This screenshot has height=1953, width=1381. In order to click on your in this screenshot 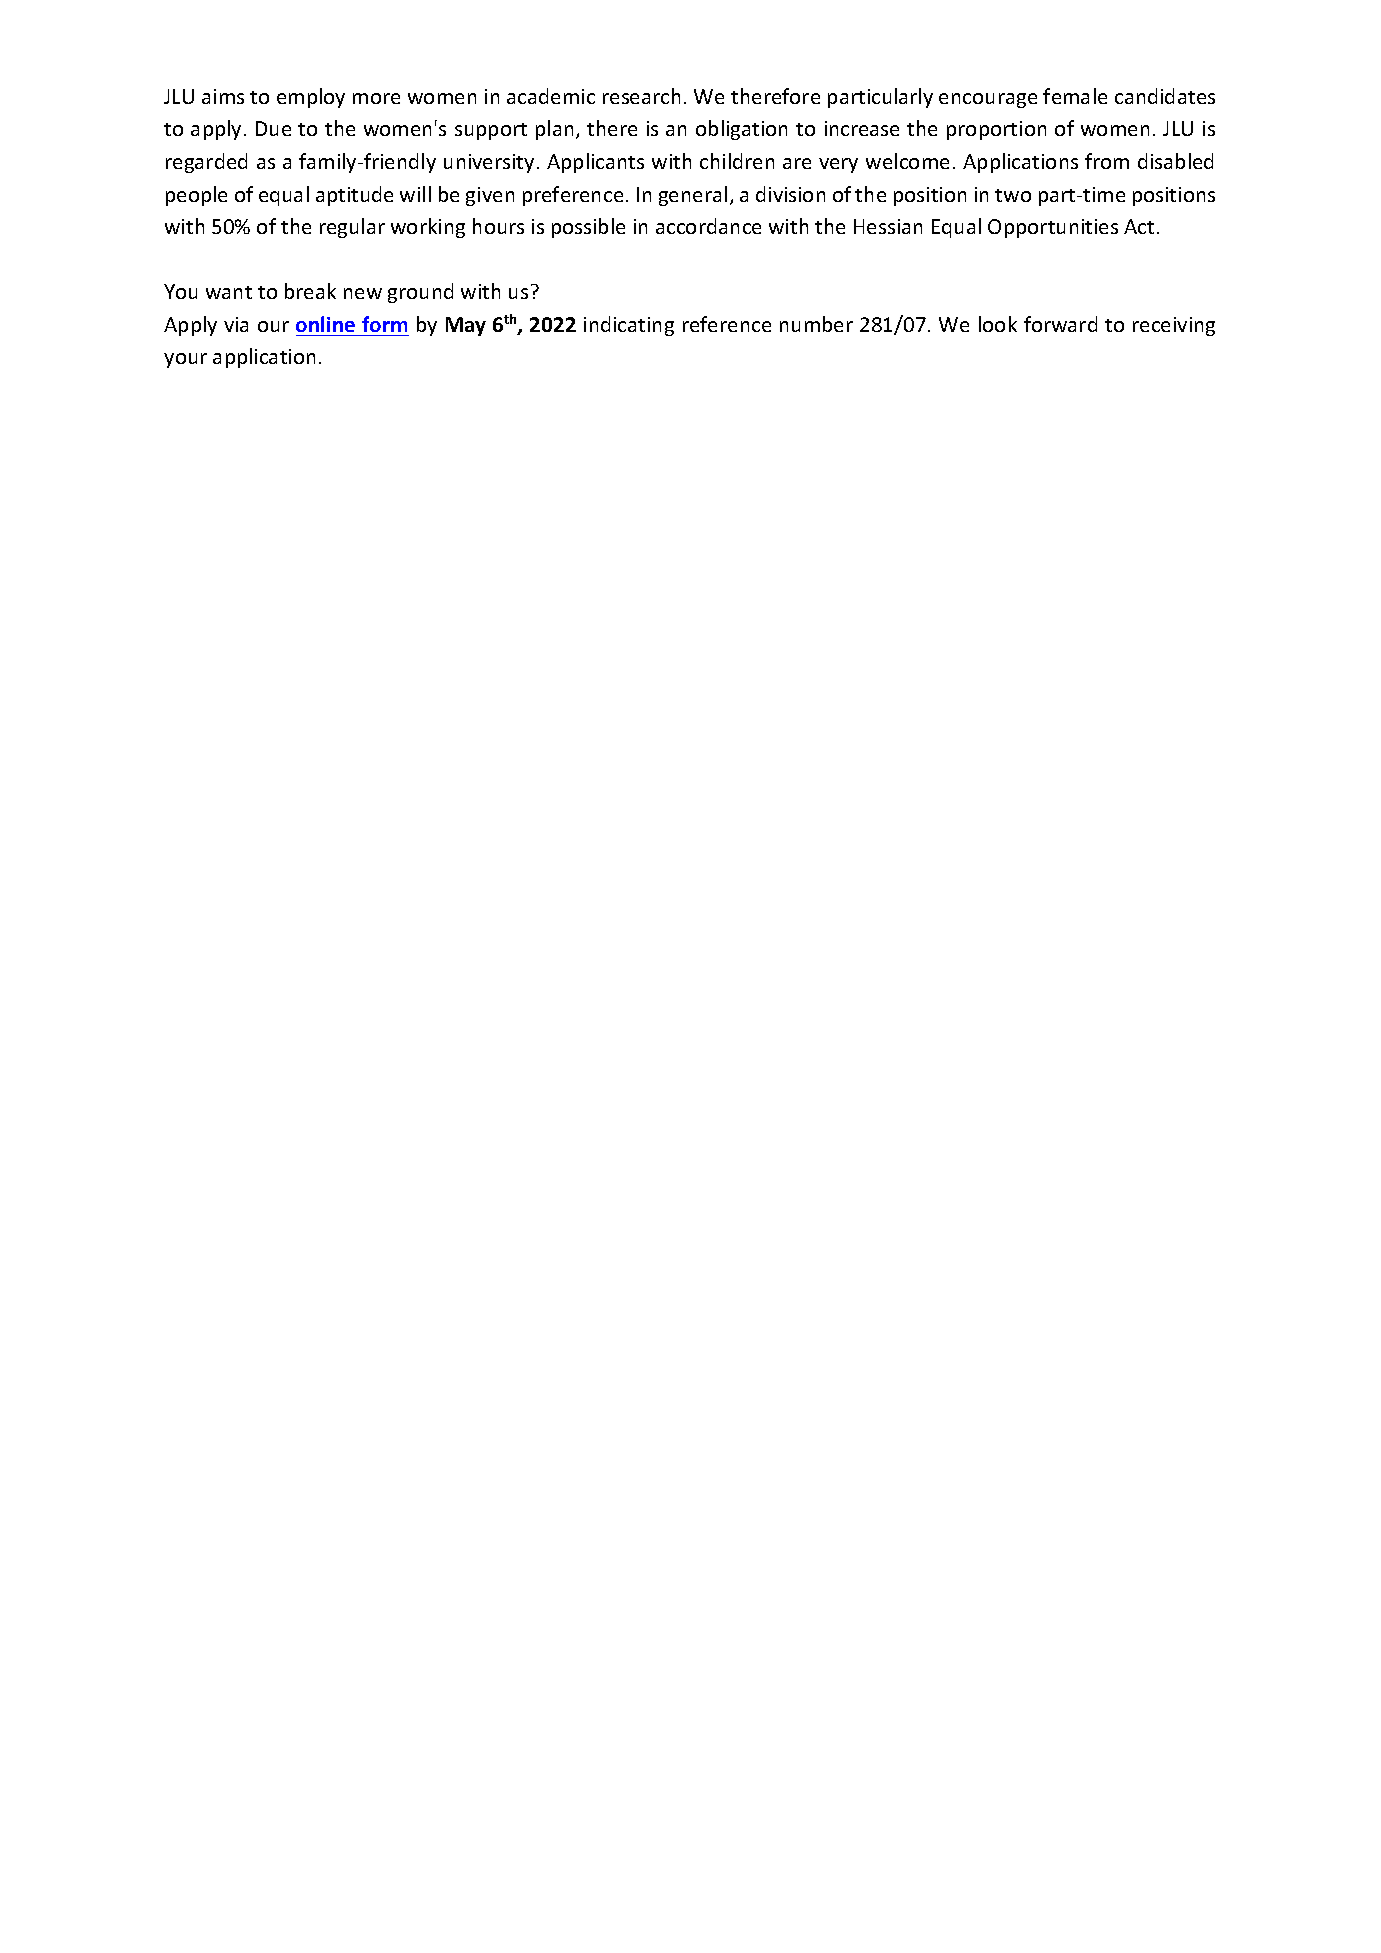, I will do `click(185, 360)`.
